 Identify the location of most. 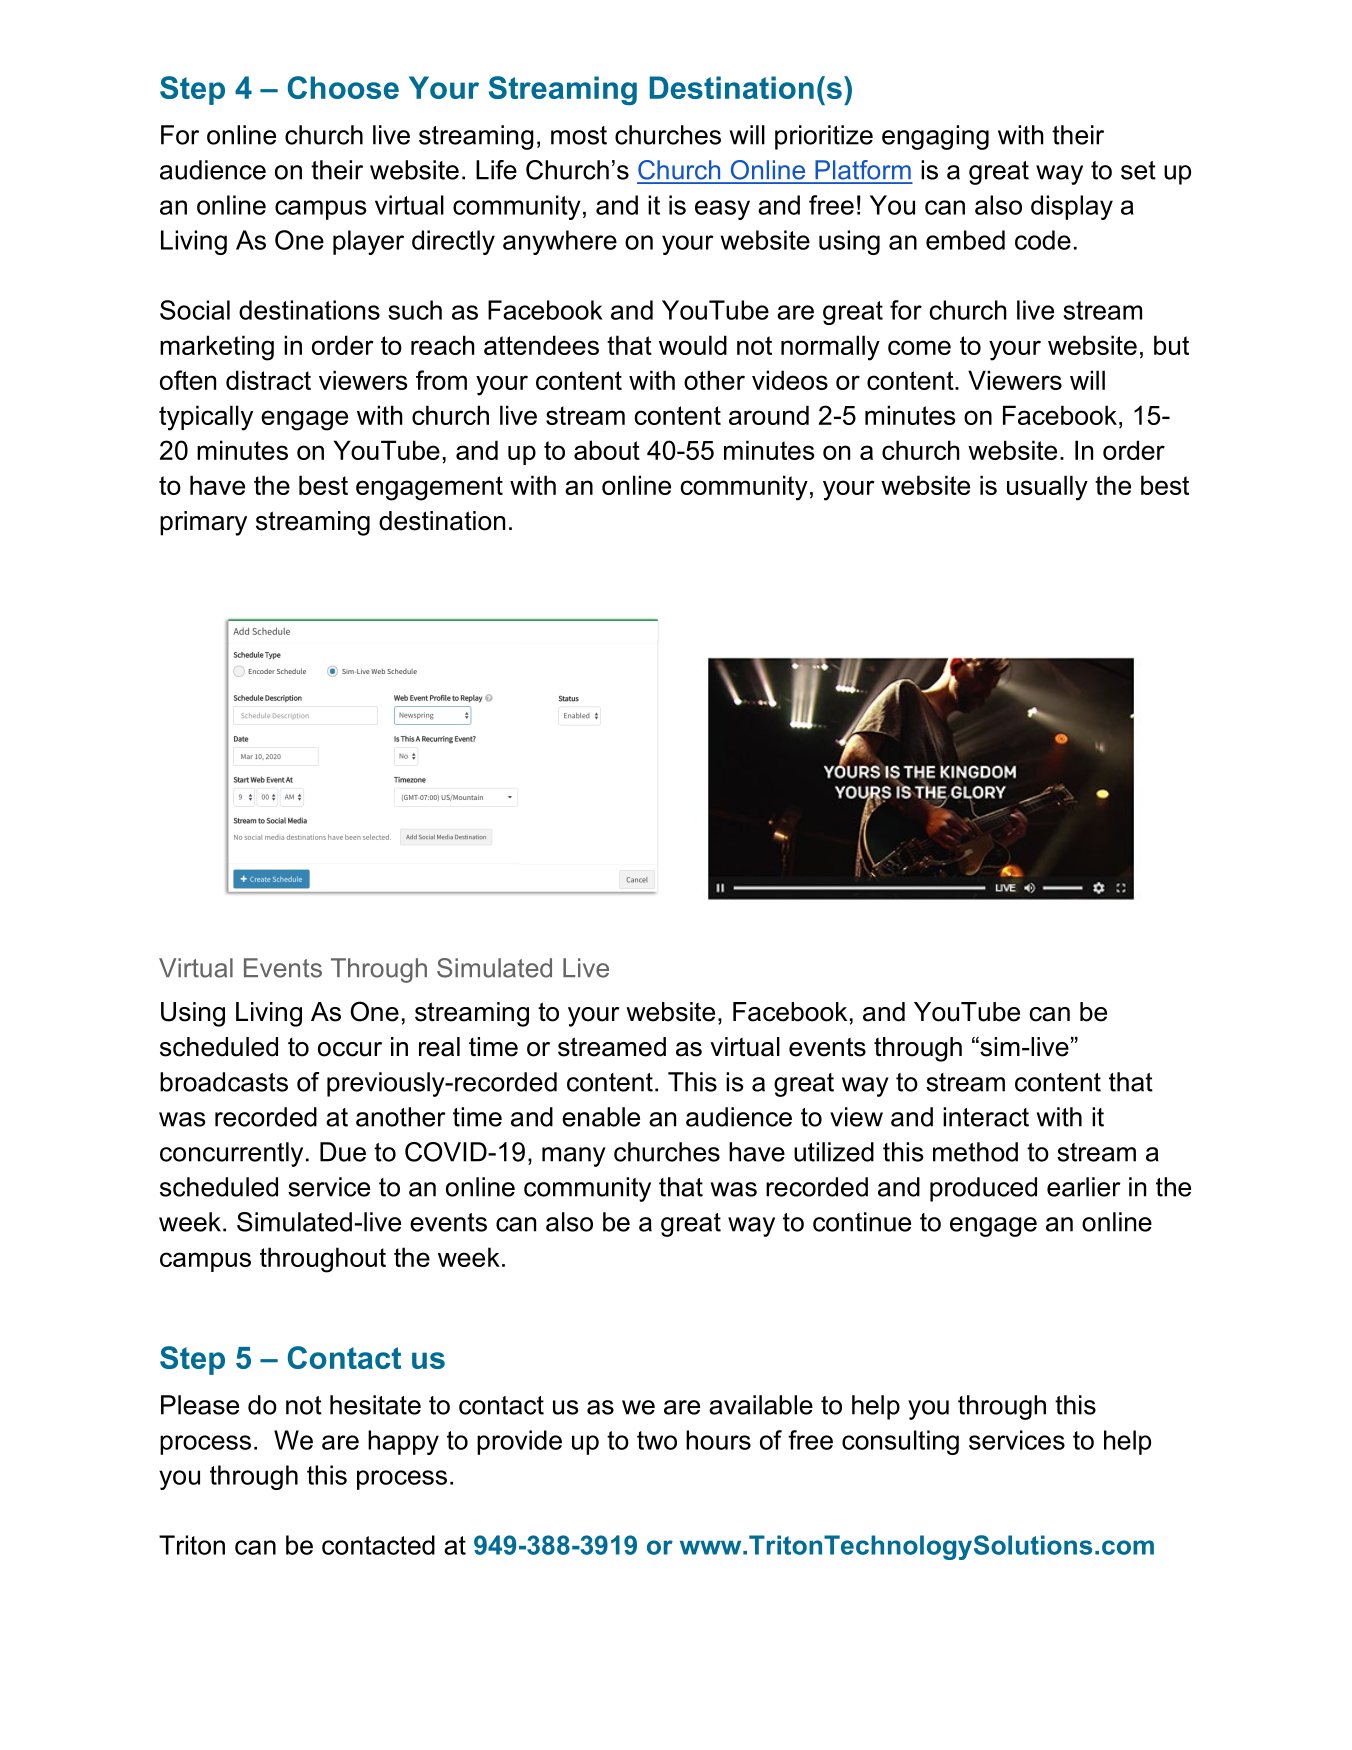
(579, 135).
